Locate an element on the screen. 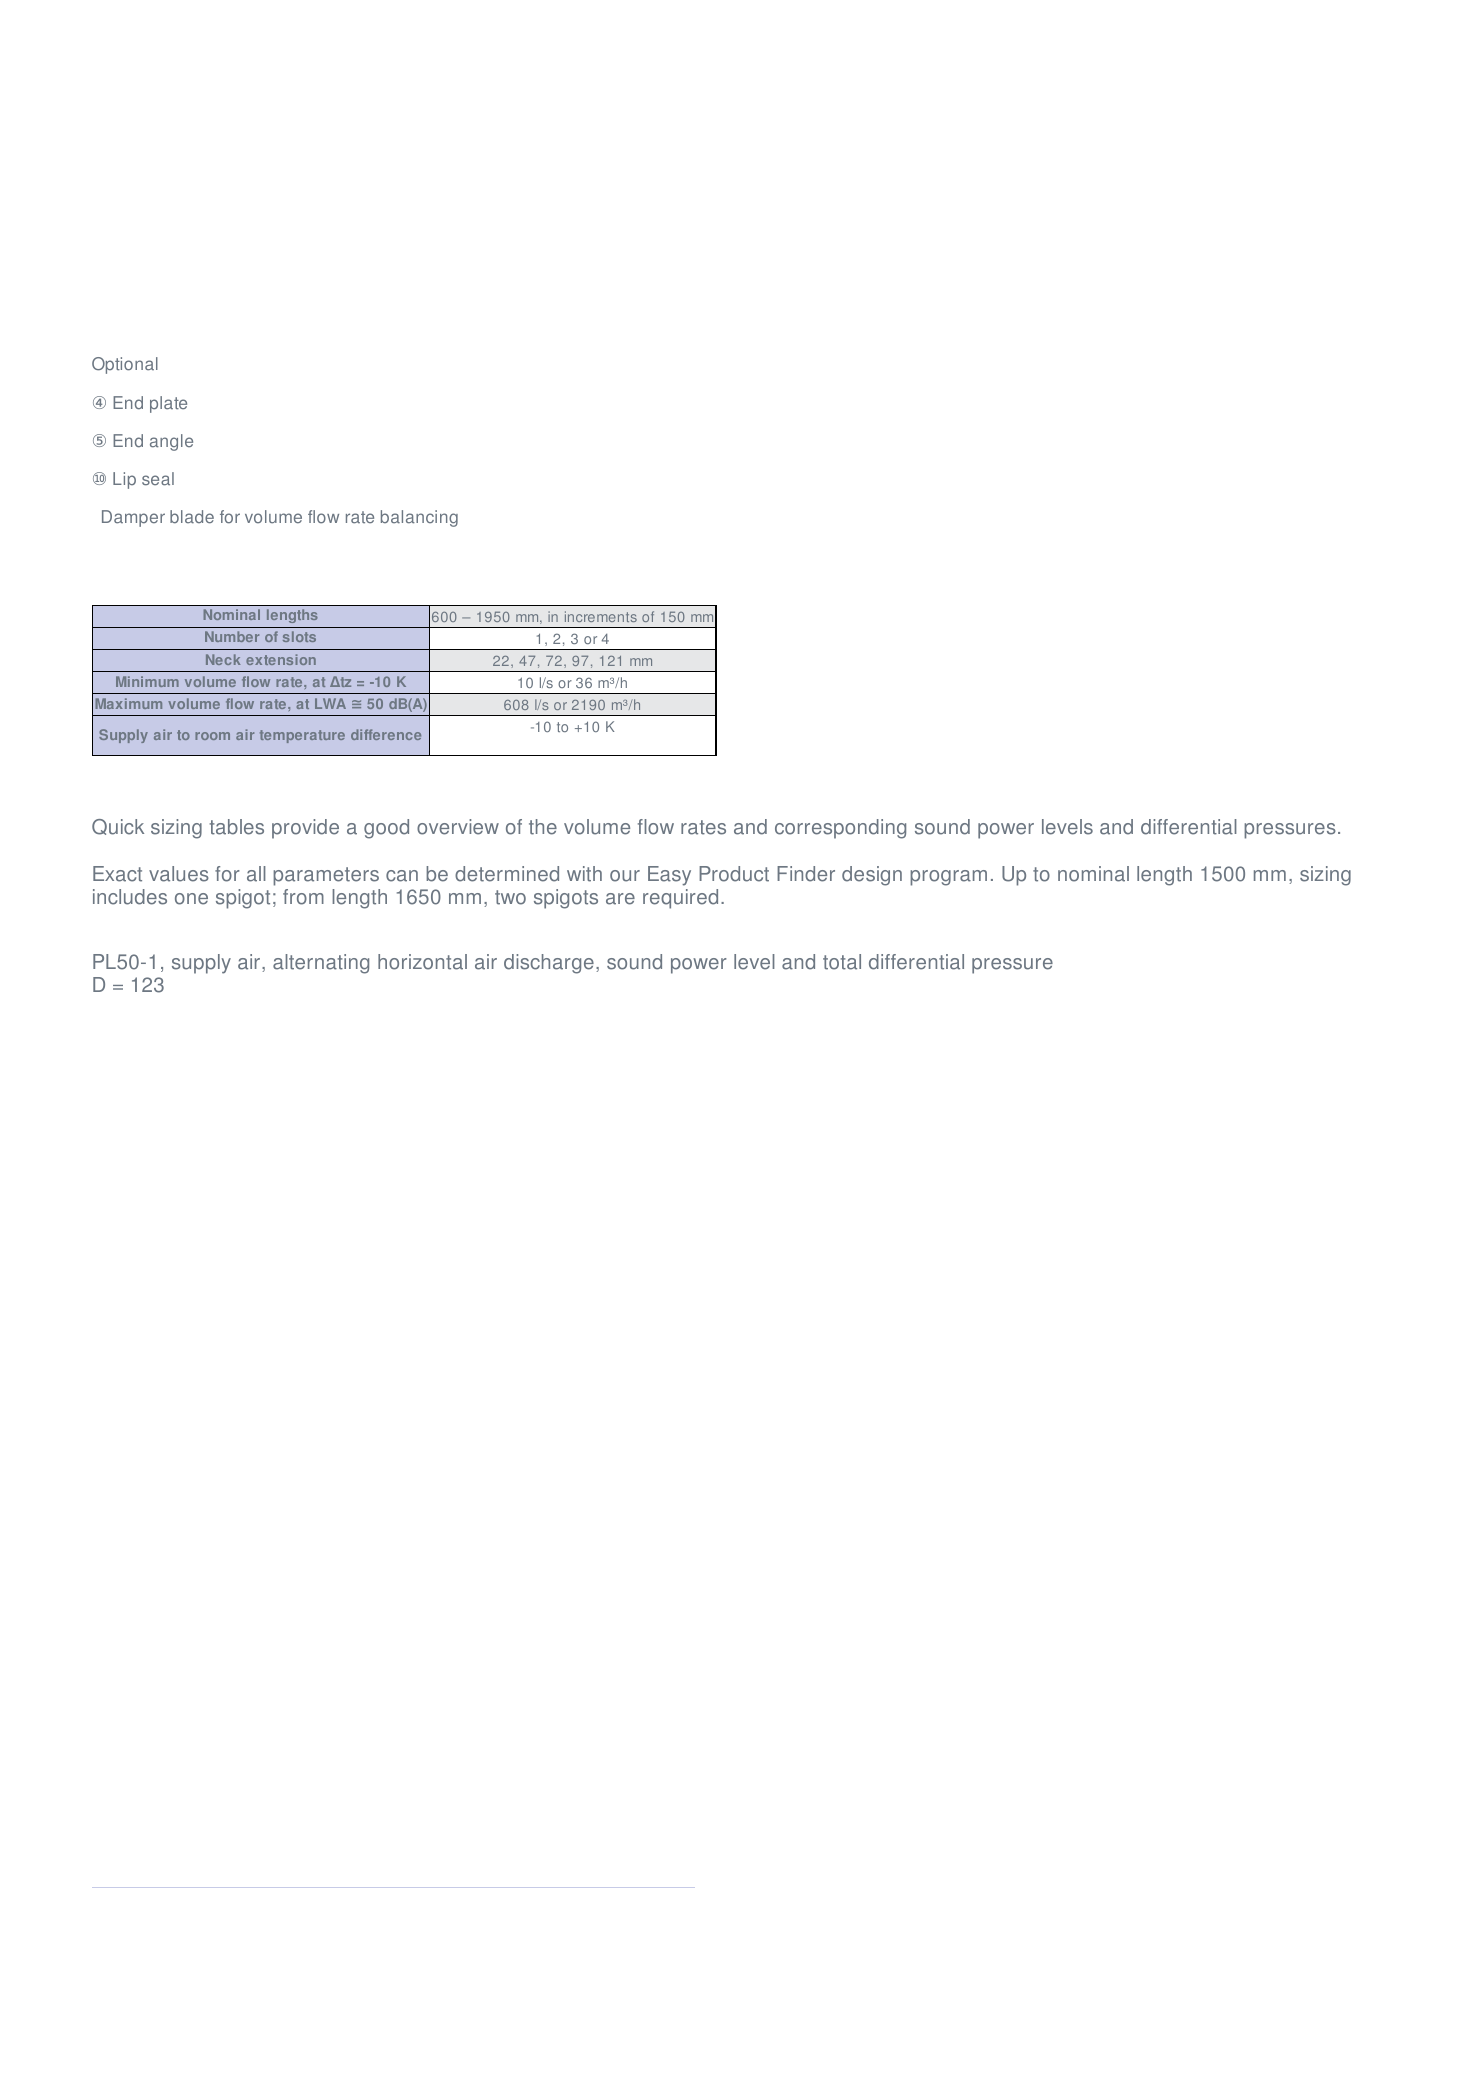 The width and height of the screenshot is (1483, 2098). tables is located at coordinates (237, 827).
